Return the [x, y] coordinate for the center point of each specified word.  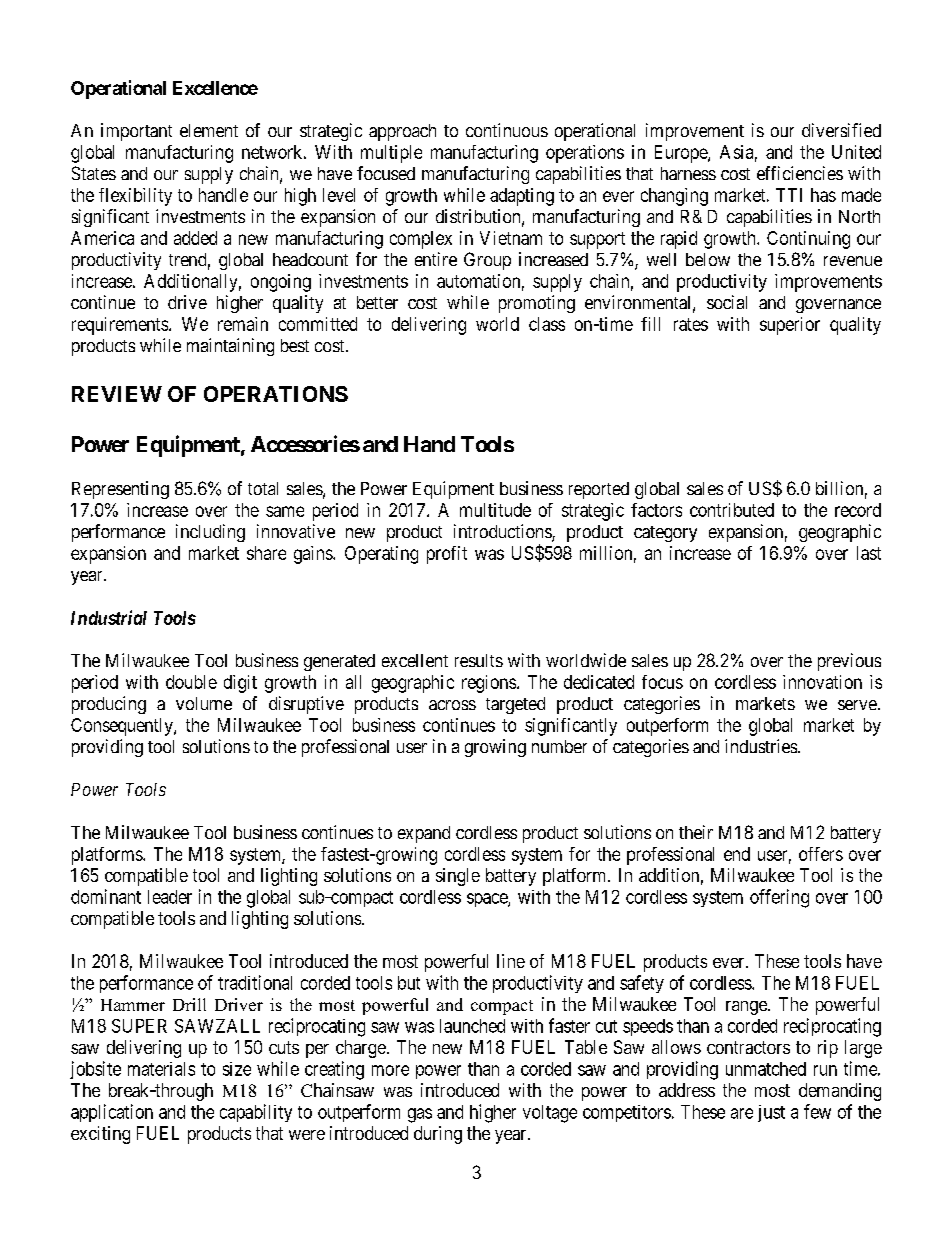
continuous [507, 130]
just [771, 1113]
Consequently [123, 727]
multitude [495, 510]
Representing [120, 490]
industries [762, 746]
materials [161, 1069]
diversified [841, 130]
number [559, 746]
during [438, 1135]
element [209, 130]
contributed [732, 510]
